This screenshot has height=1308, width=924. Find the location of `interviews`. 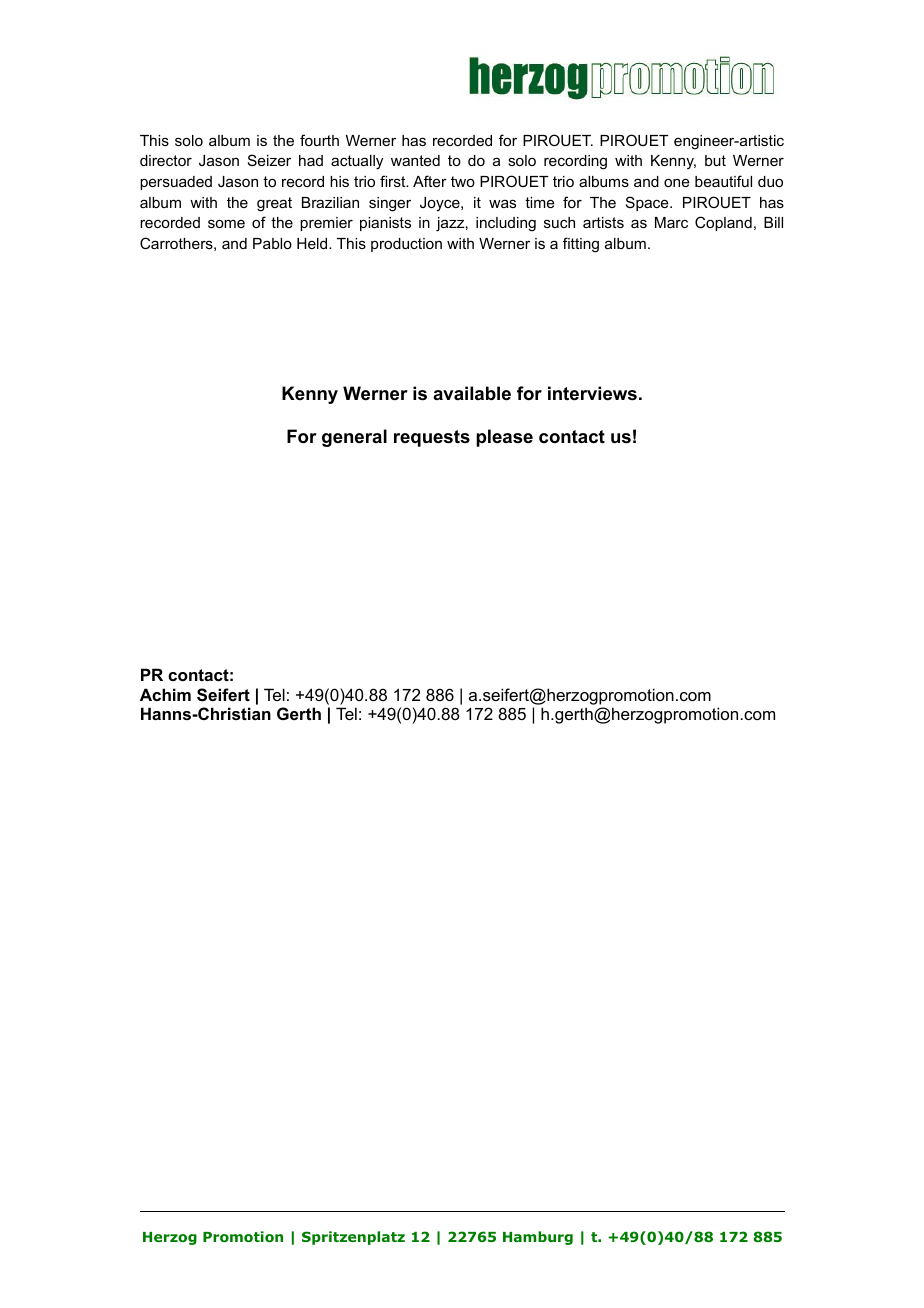

interviews is located at coordinates (592, 393).
